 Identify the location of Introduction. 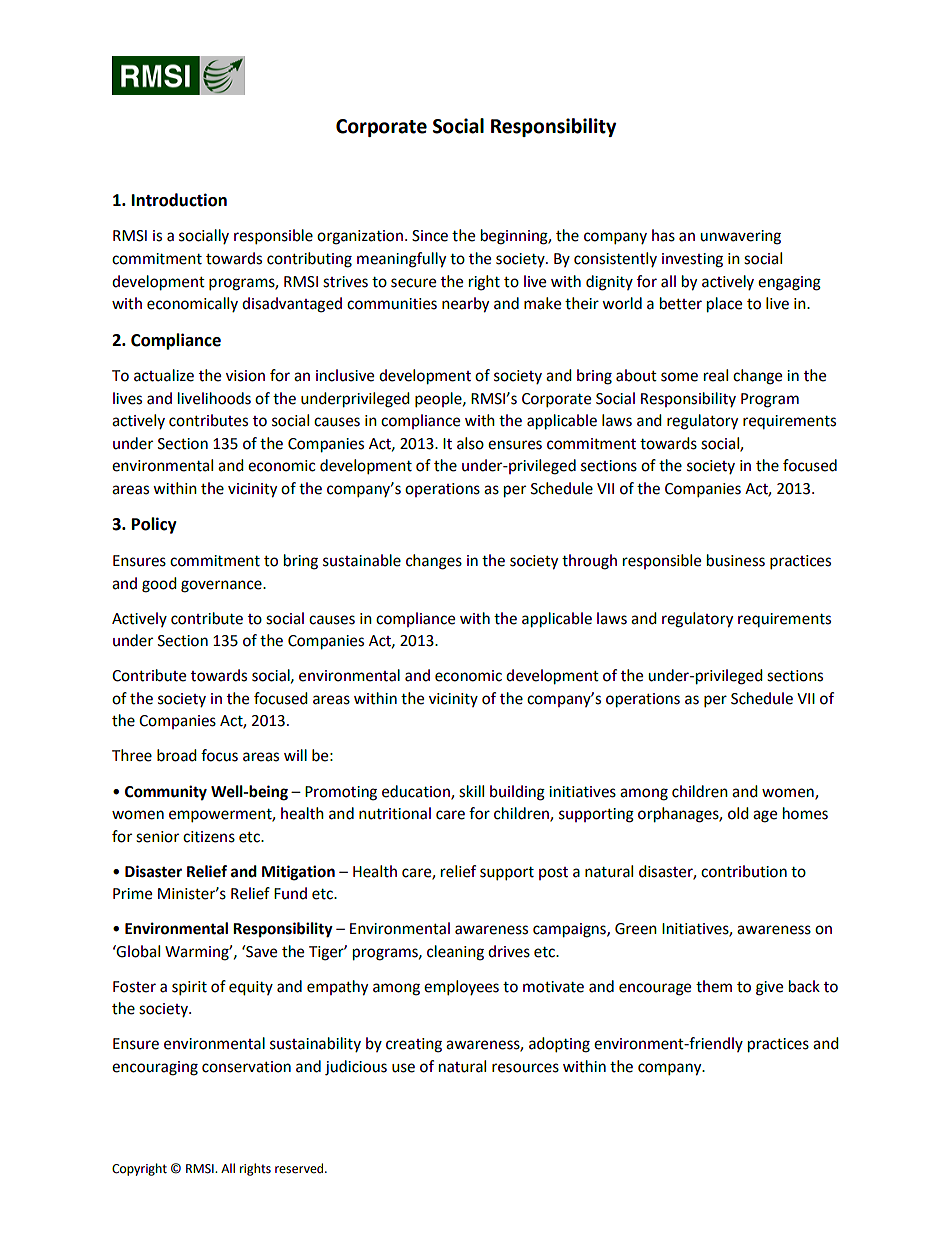
(179, 200).
